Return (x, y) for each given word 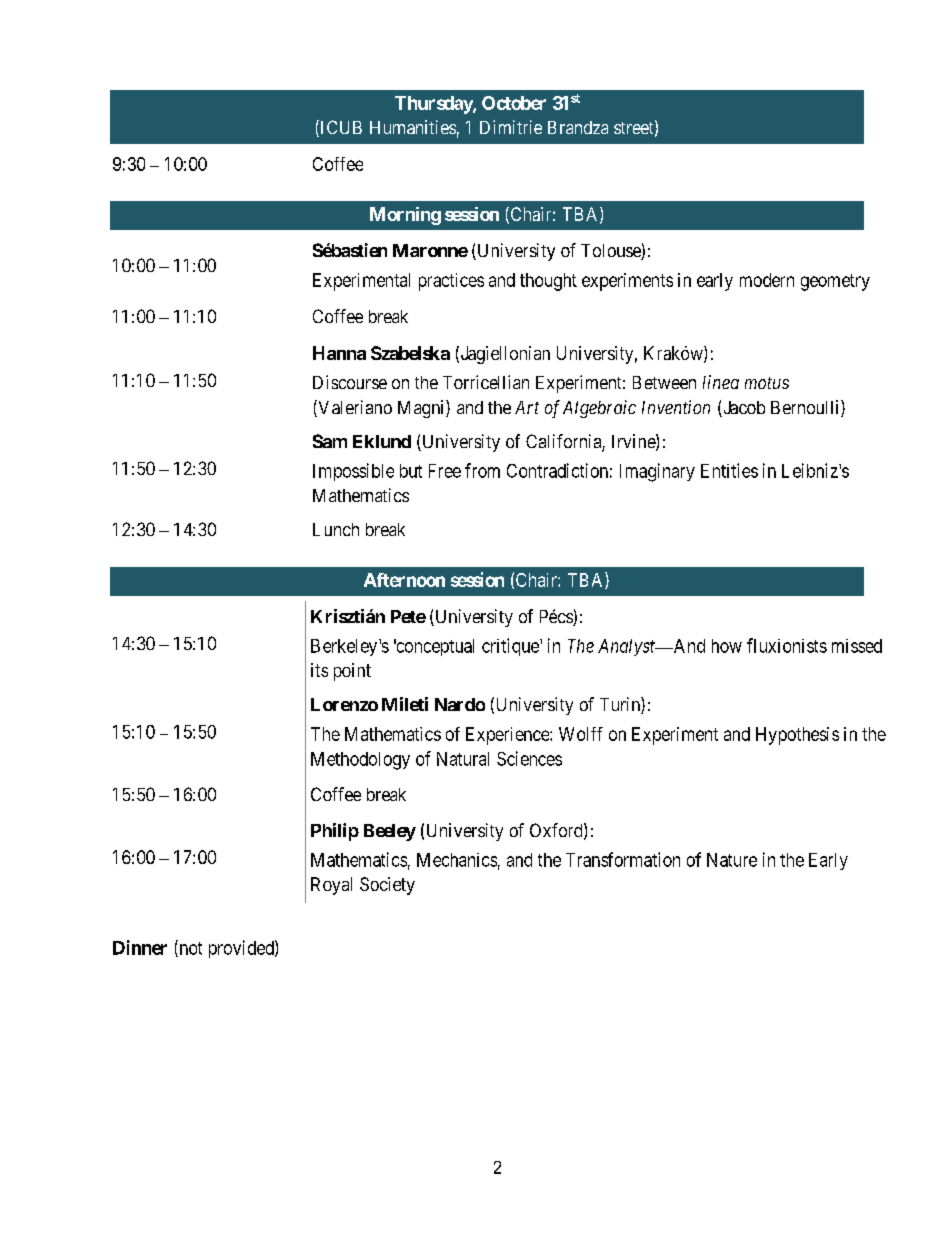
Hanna (339, 353)
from (482, 470)
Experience (508, 736)
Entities (729, 470)
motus (767, 383)
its (319, 670)
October (514, 103)
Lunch (336, 529)
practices (451, 282)
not (189, 949)
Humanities (413, 127)
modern (767, 280)
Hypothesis (797, 736)
